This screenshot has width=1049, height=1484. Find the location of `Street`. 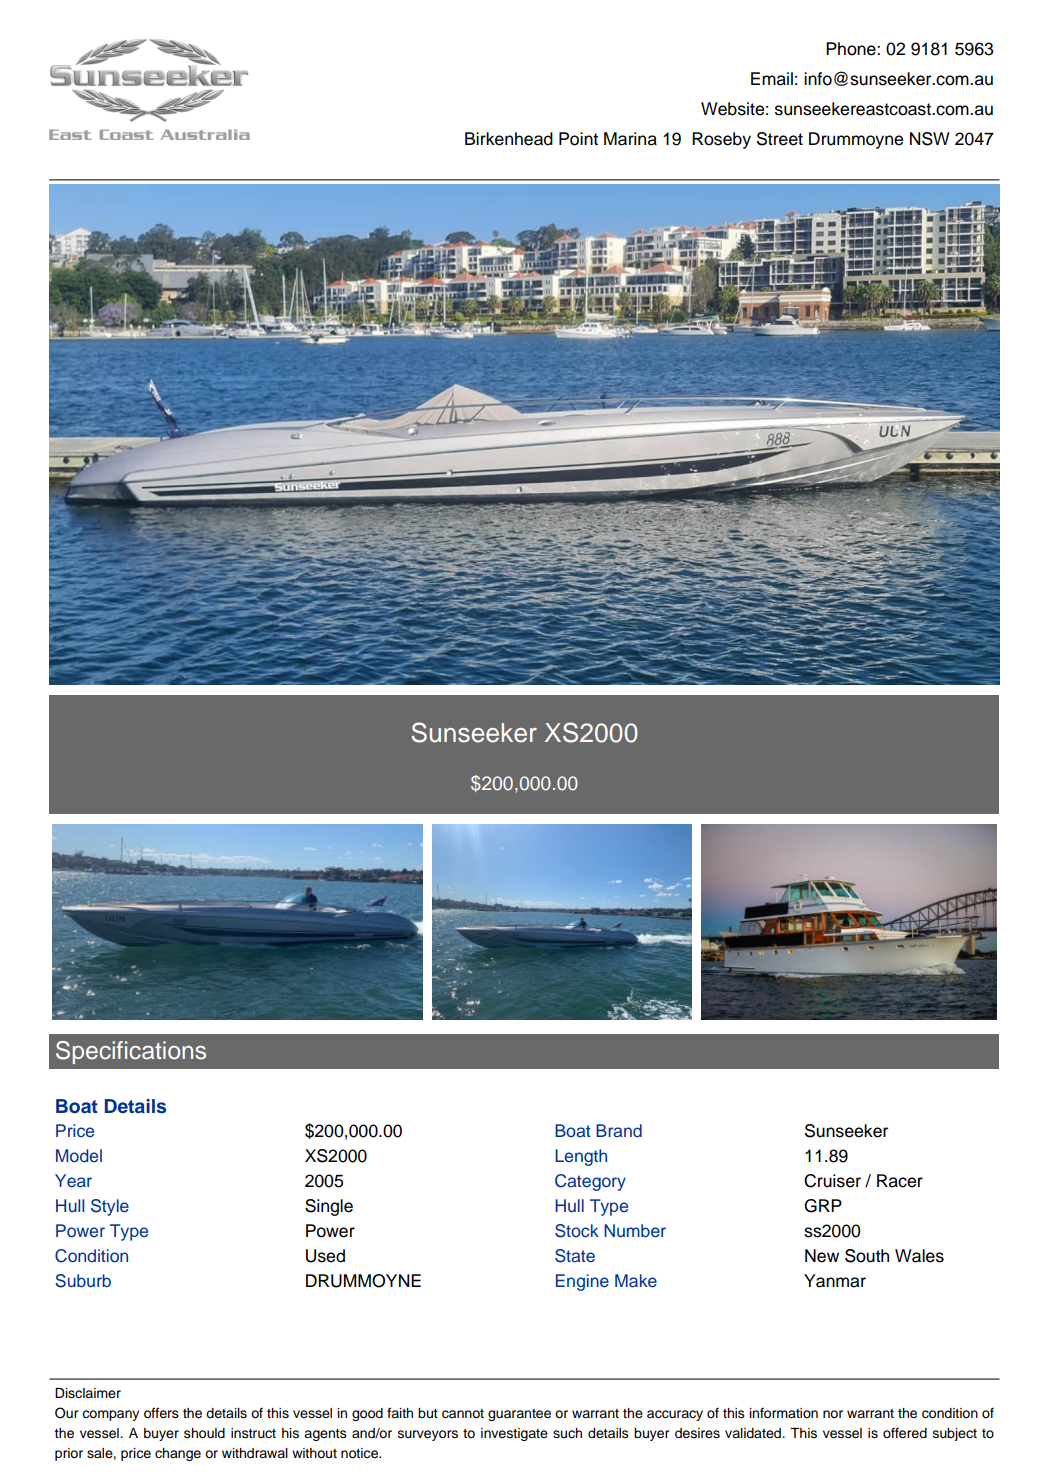

Street is located at coordinates (780, 139).
